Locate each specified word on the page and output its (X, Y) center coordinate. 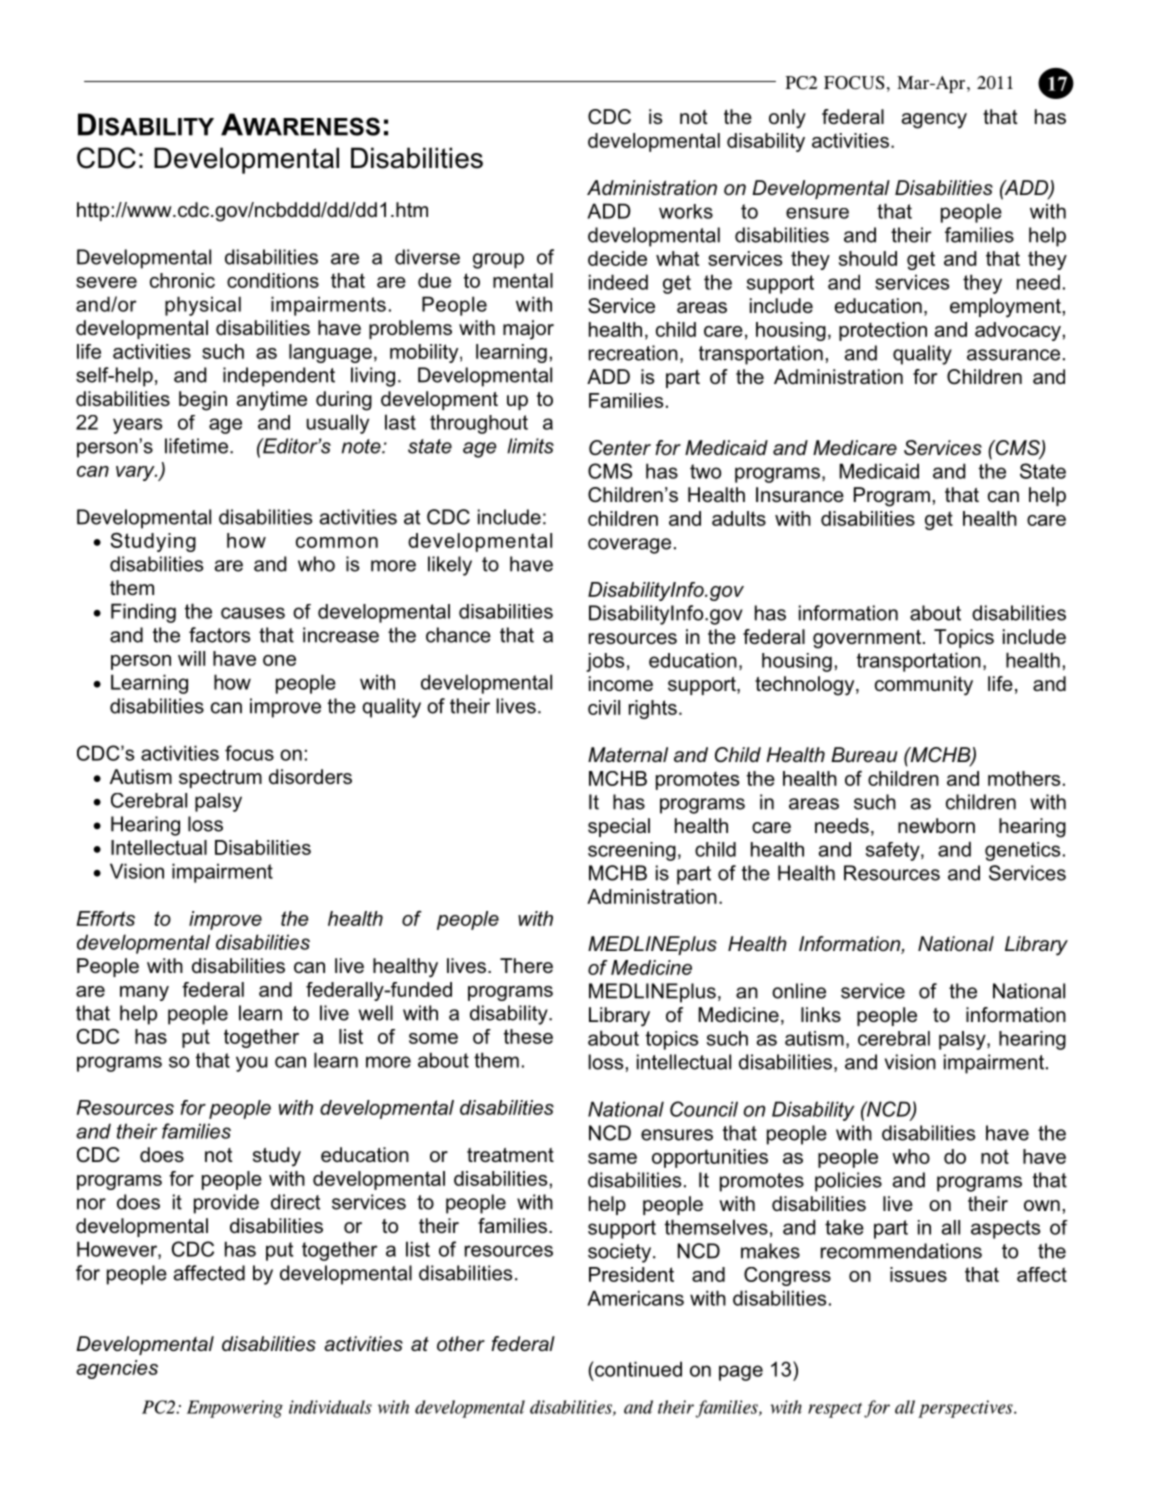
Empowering (235, 1409)
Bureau (864, 754)
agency (934, 121)
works (686, 211)
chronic (182, 280)
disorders (310, 776)
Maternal (628, 754)
